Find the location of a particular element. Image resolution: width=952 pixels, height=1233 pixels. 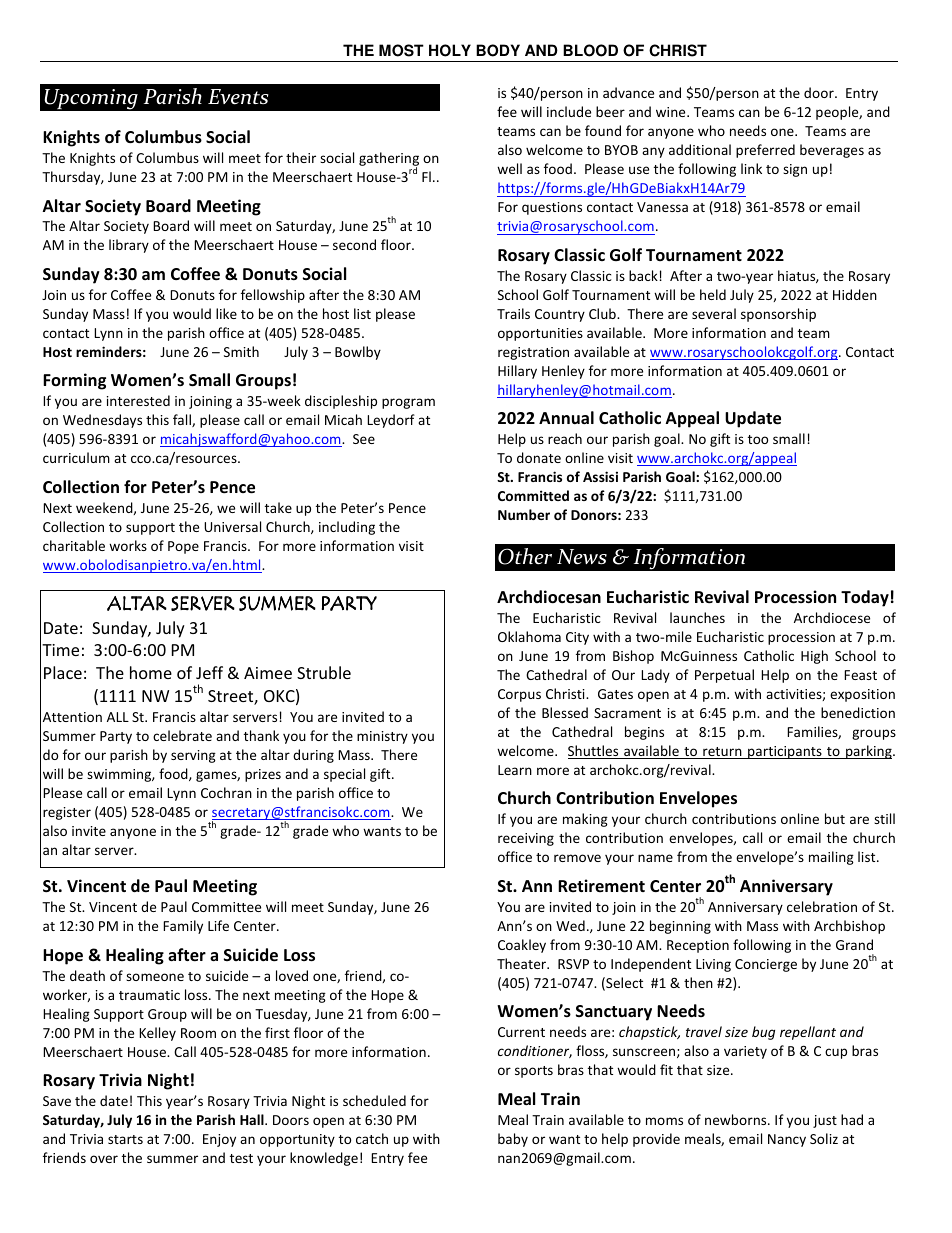

HOLY is located at coordinates (450, 50).
